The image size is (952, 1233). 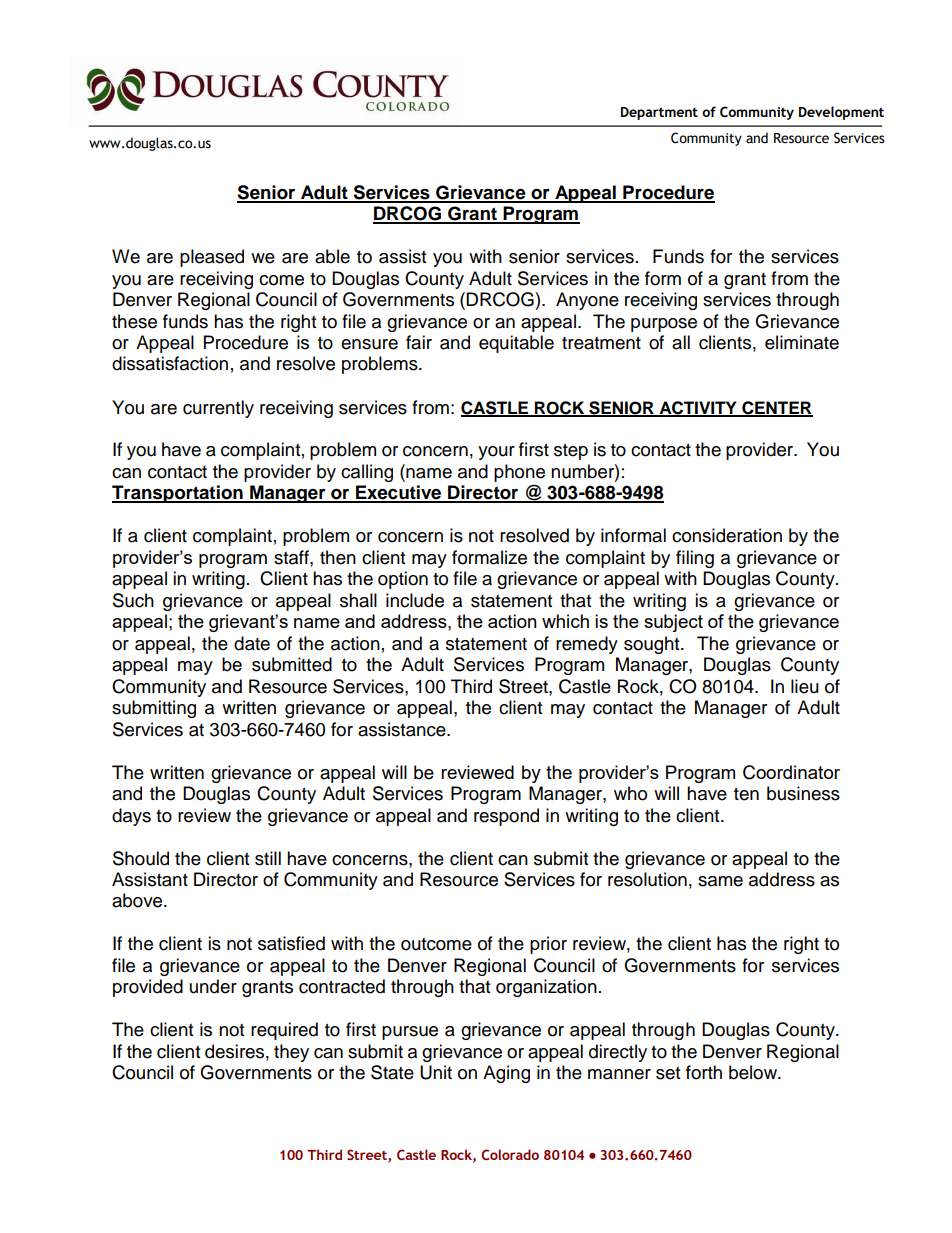 What do you see at coordinates (178, 494) in the screenshot?
I see `Transportation` at bounding box center [178, 494].
